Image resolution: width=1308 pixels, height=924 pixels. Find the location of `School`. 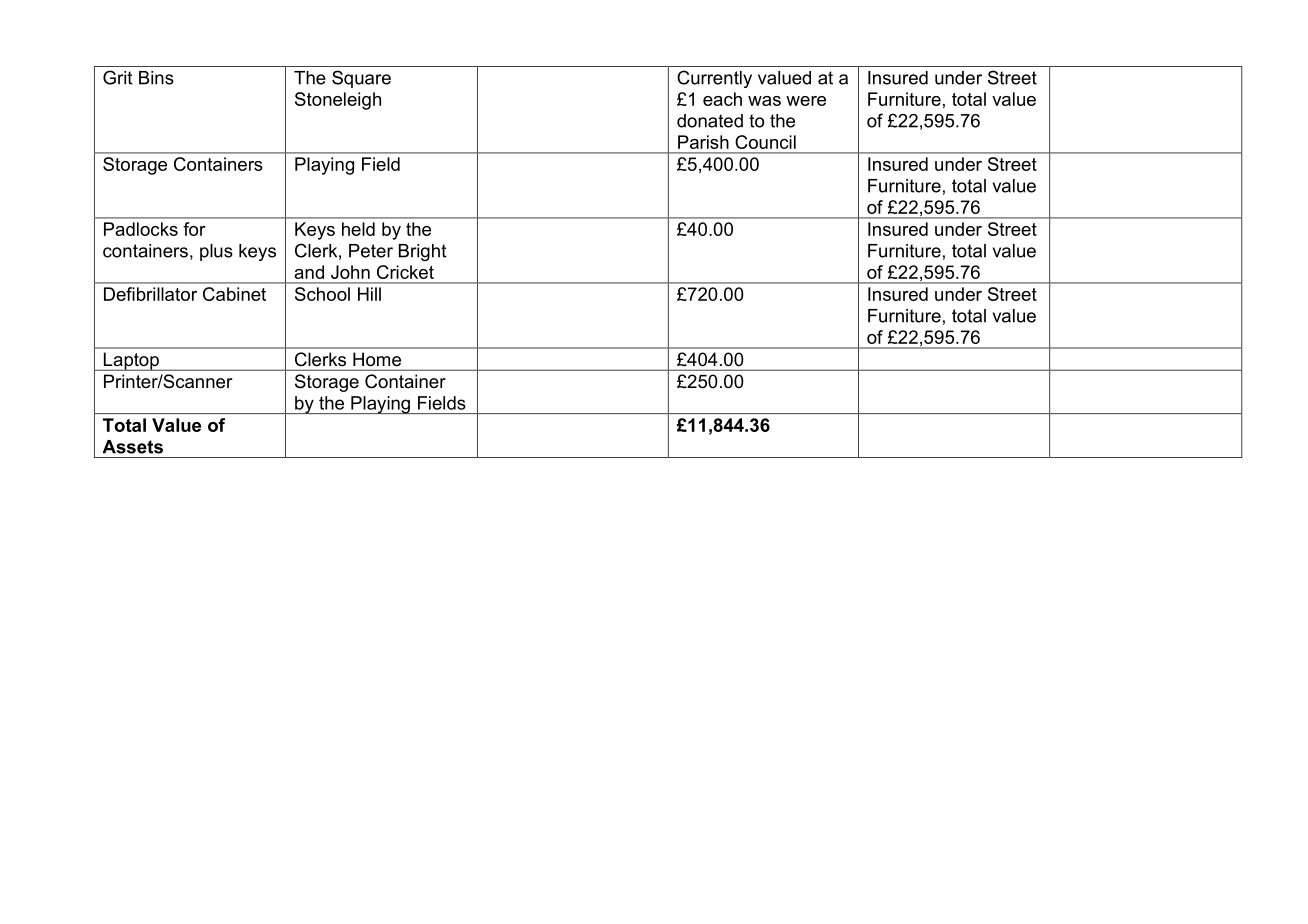

School is located at coordinates (322, 294).
